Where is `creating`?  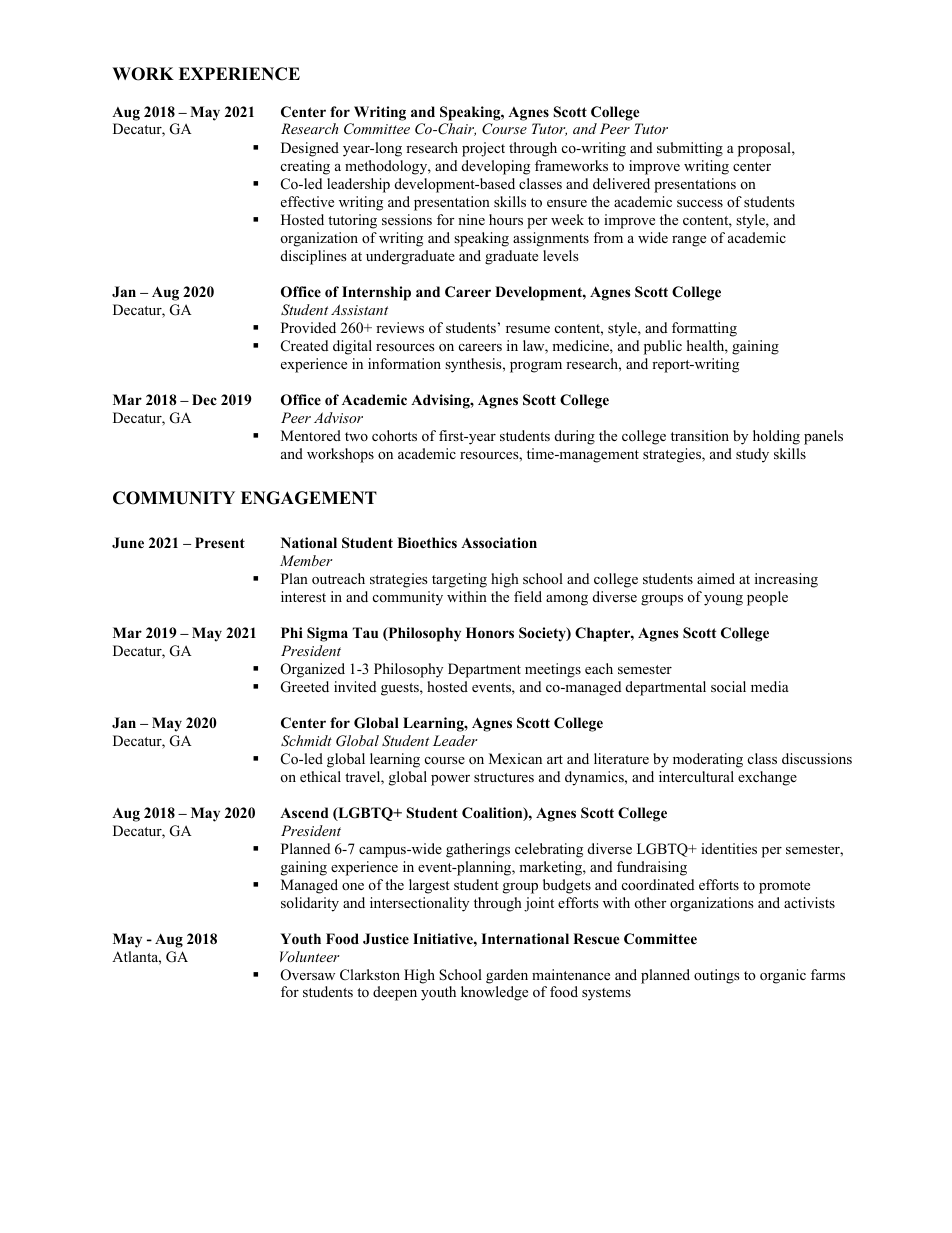 creating is located at coordinates (305, 167).
